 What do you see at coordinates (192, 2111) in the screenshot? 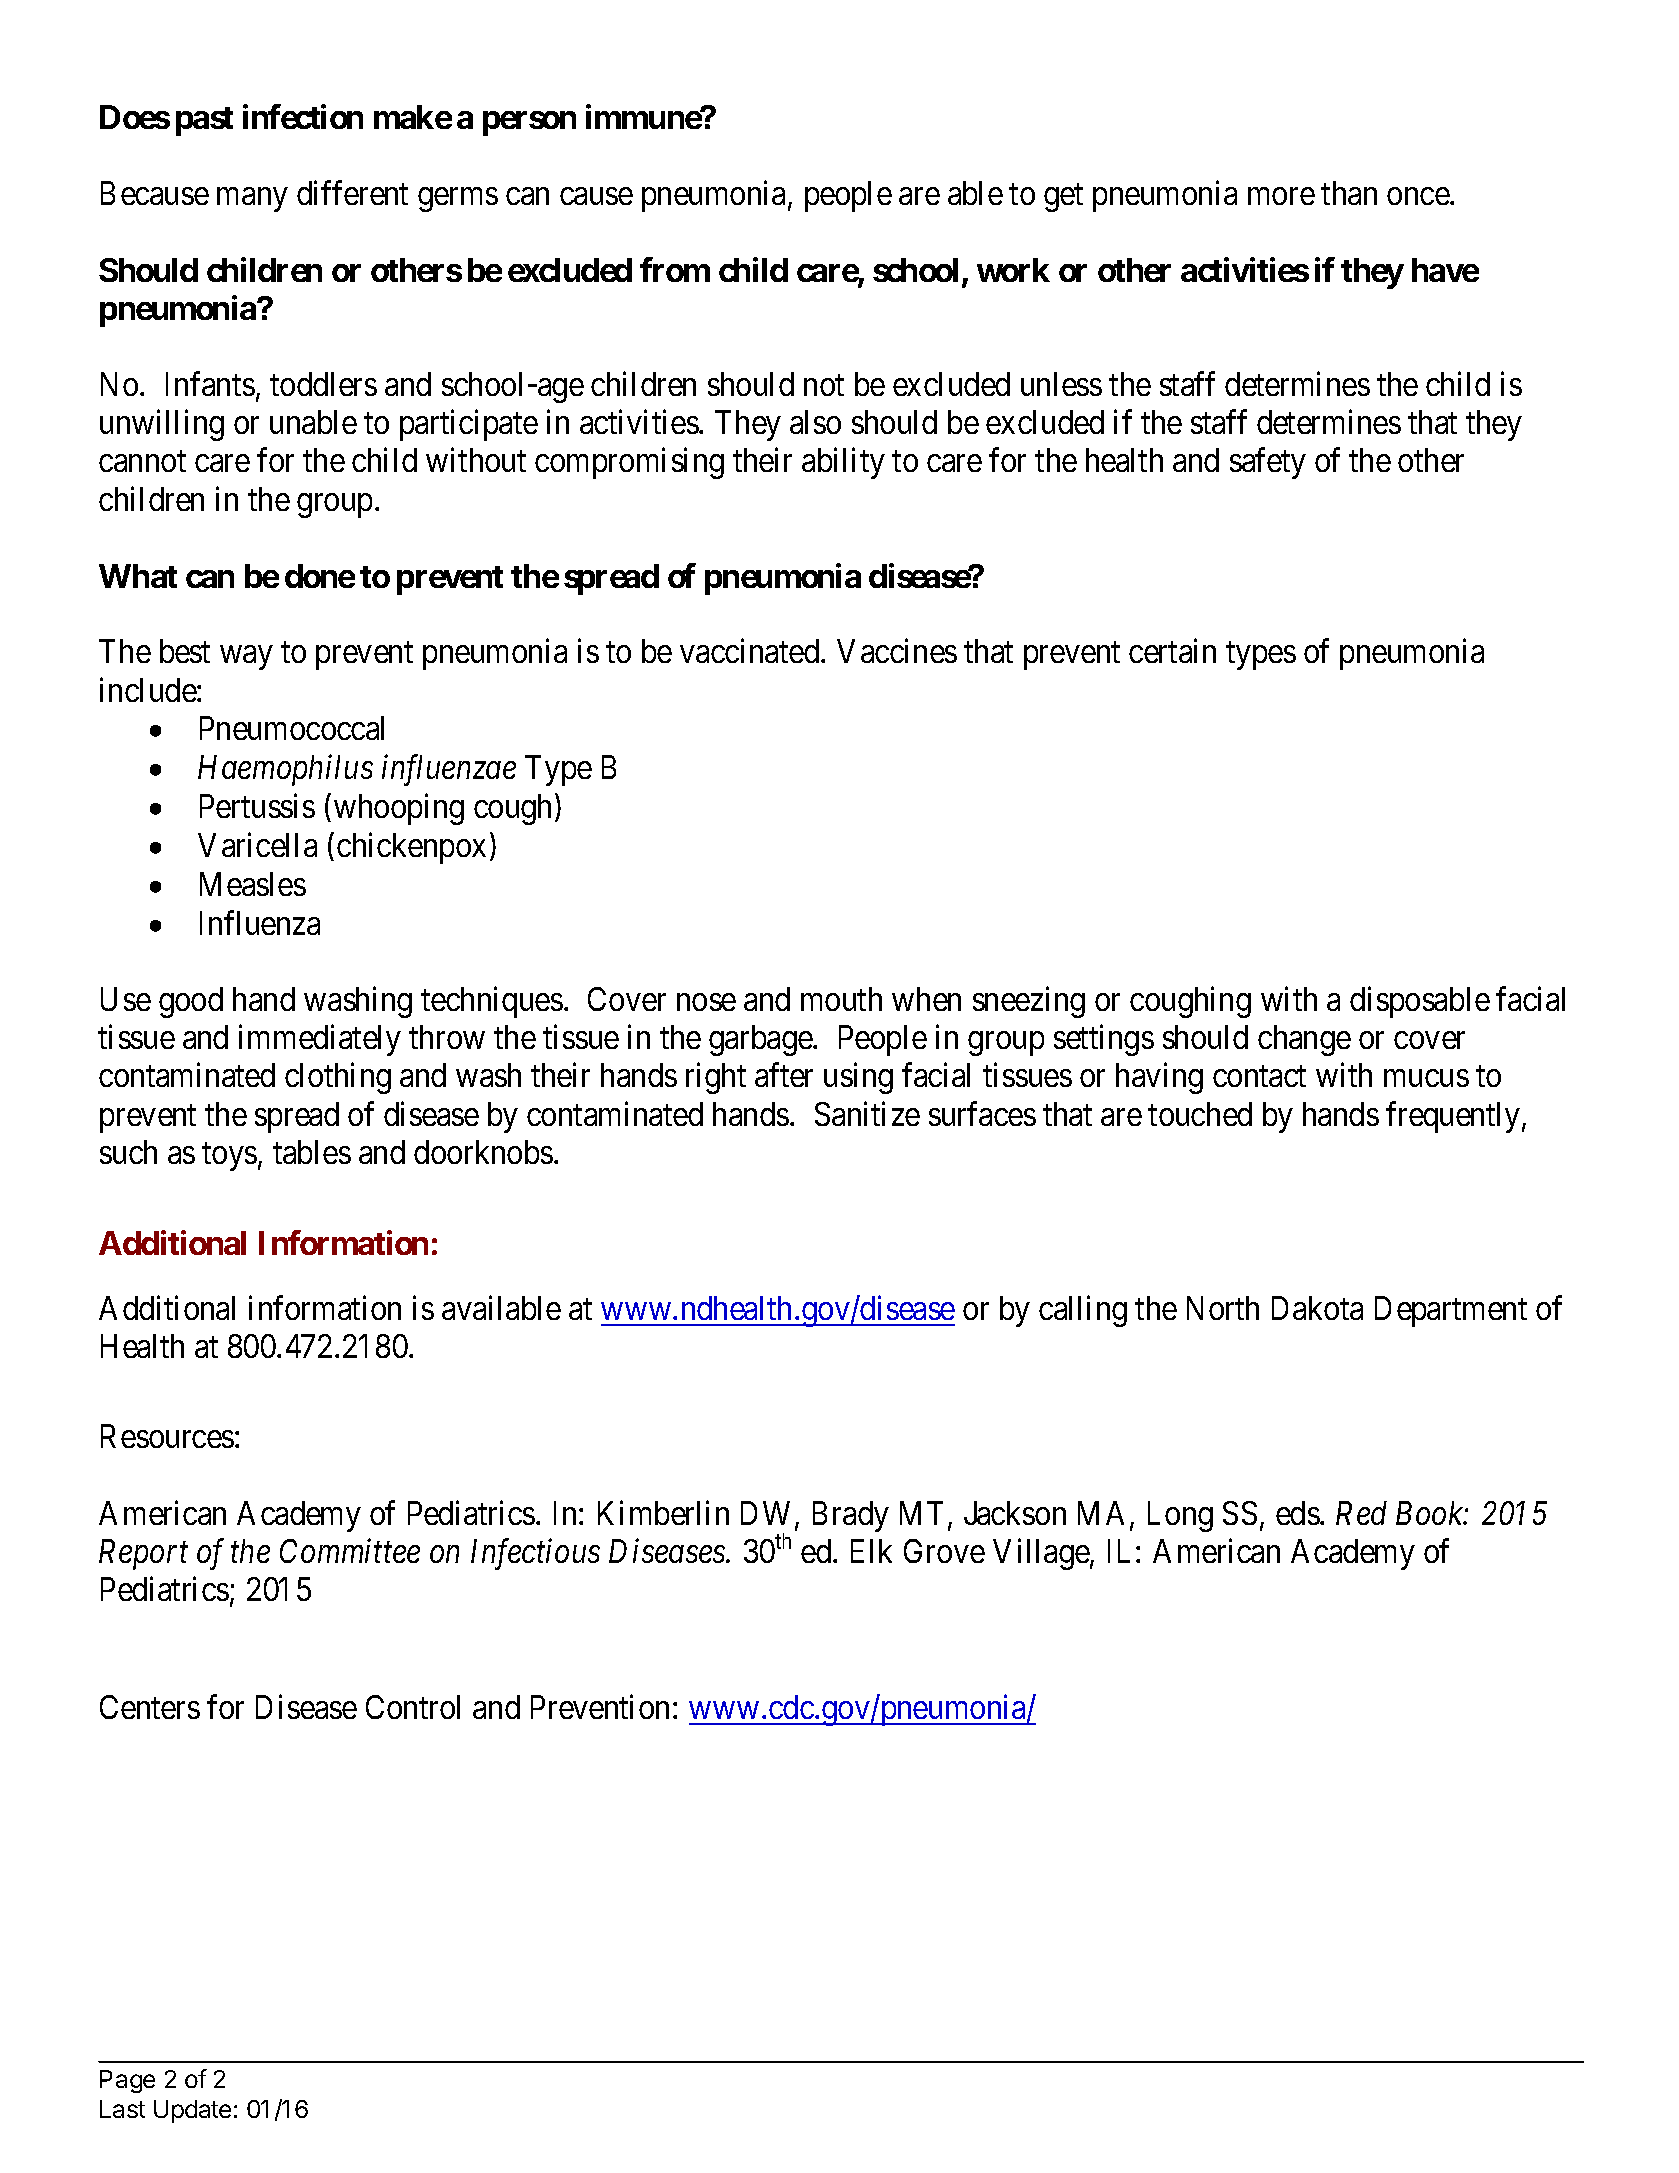
I see `Update` at bounding box center [192, 2111].
